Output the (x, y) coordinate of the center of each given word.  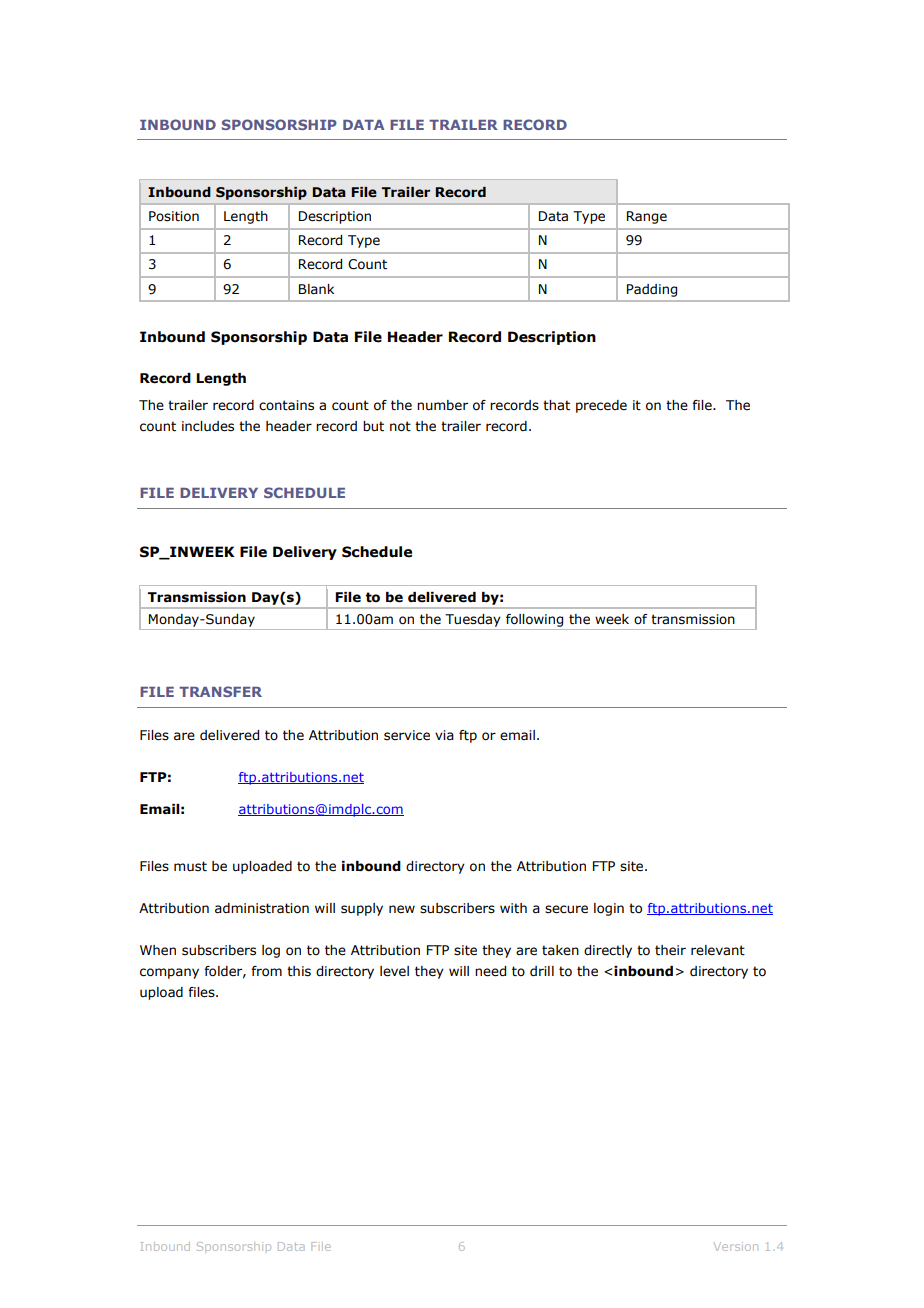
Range (647, 217)
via (444, 735)
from (266, 971)
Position (174, 216)
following (535, 622)
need (490, 971)
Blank (316, 289)
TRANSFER (220, 691)
